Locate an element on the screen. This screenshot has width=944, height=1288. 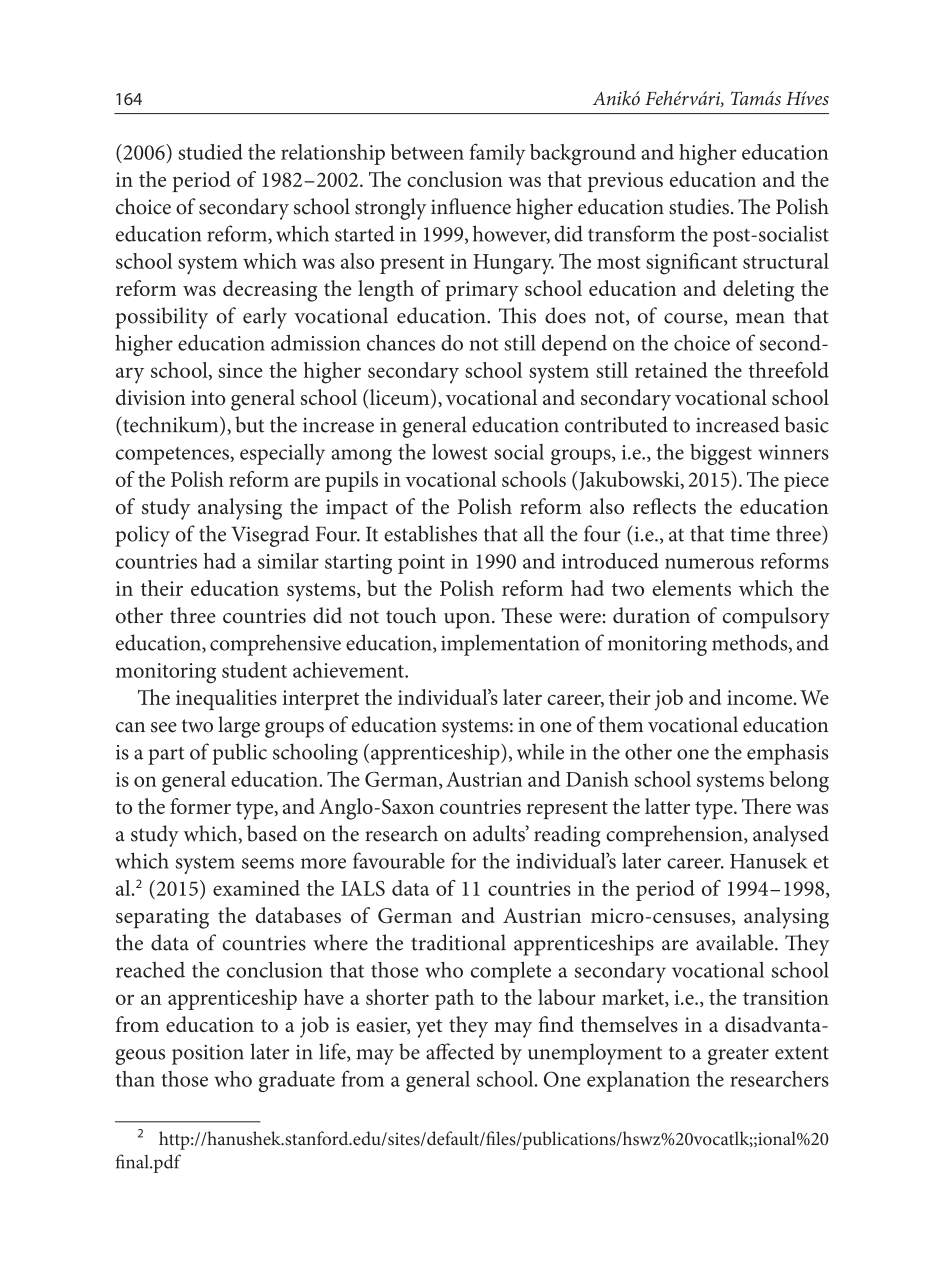
studied is located at coordinates (210, 152).
